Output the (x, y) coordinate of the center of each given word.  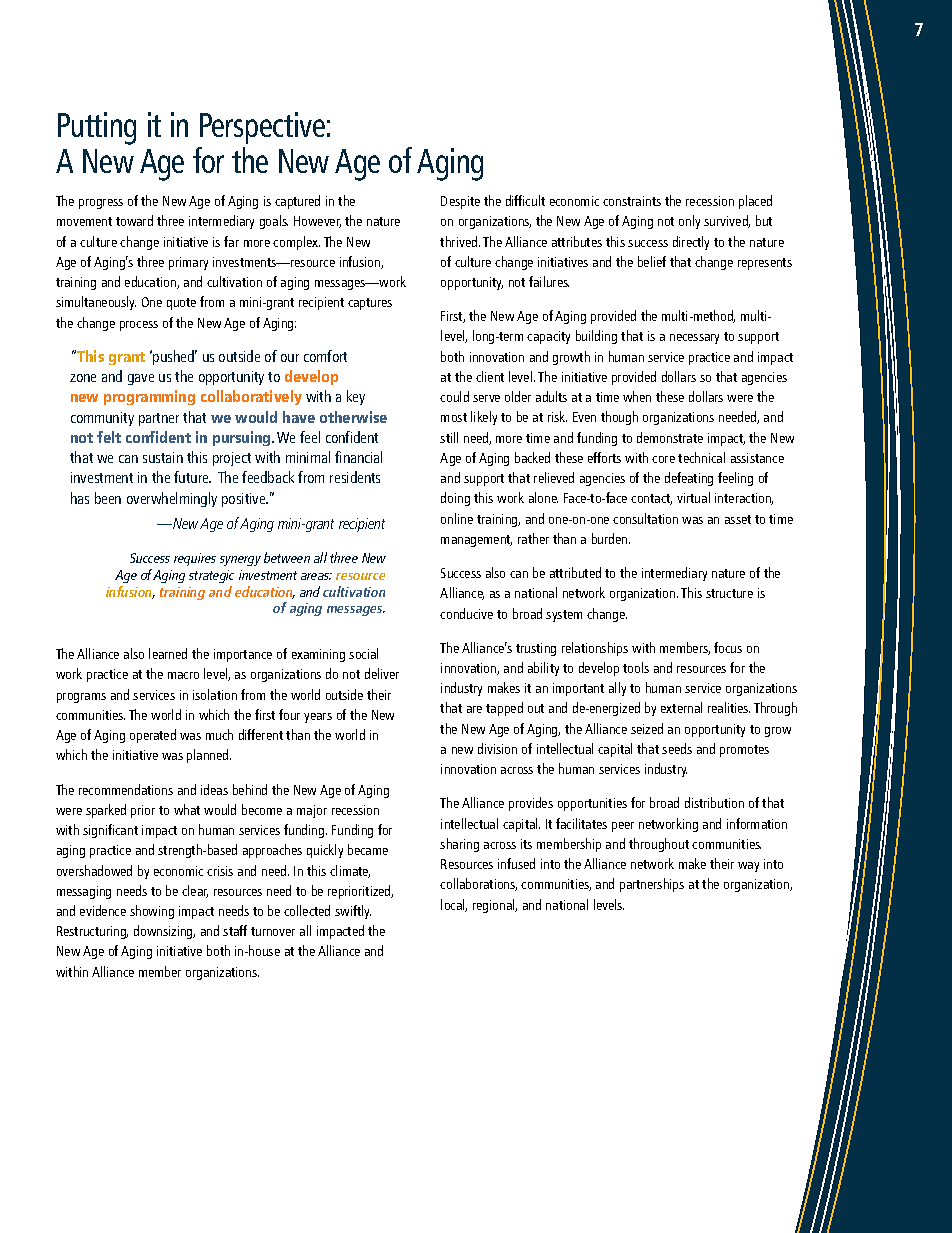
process (139, 326)
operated (153, 736)
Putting (97, 128)
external (681, 707)
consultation (645, 518)
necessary (694, 339)
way (748, 867)
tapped (504, 709)
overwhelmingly (172, 499)
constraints (632, 201)
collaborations (478, 884)
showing (152, 912)
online (457, 518)
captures (370, 304)
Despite (460, 202)
